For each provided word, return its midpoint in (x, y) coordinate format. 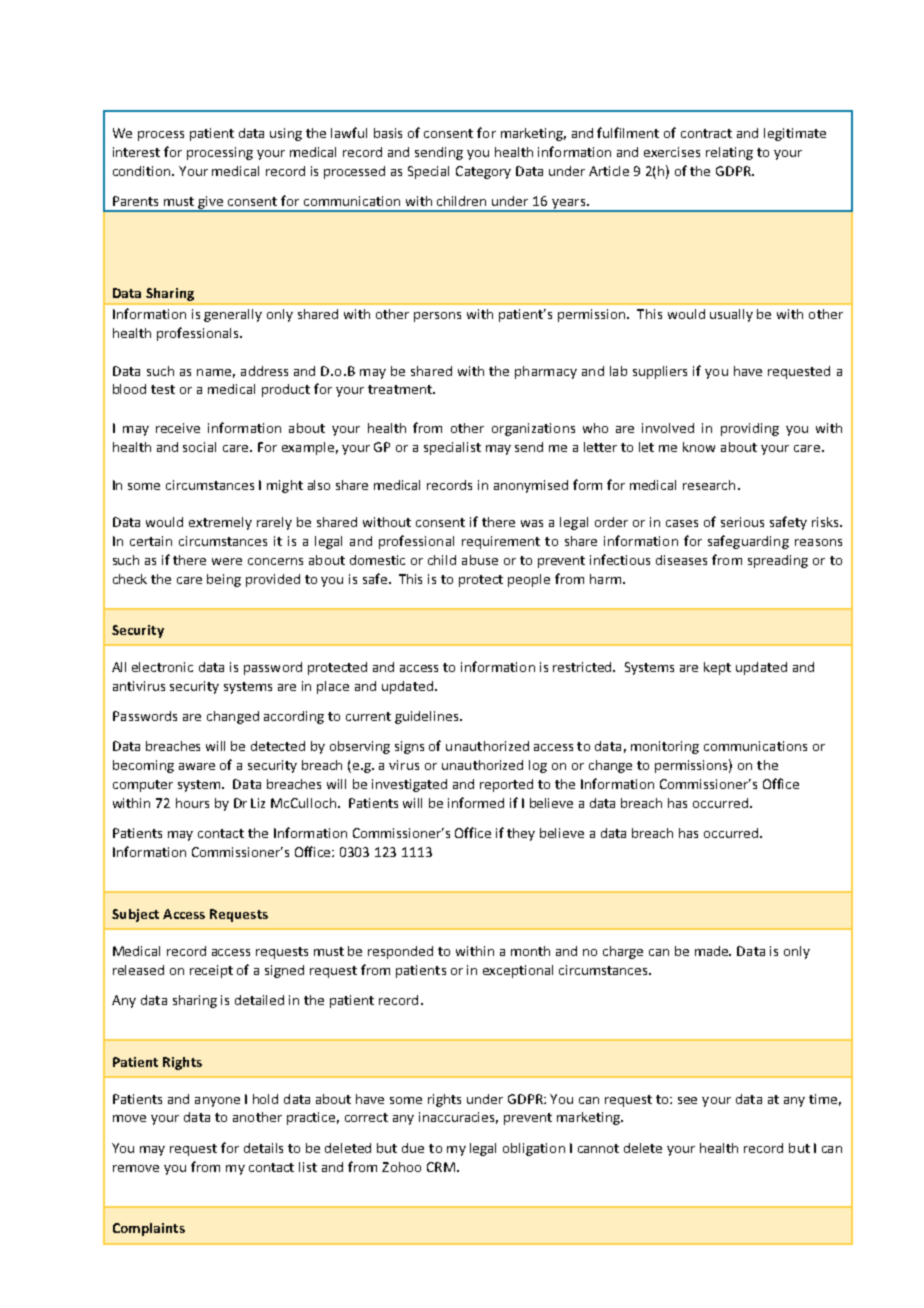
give (211, 203)
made (713, 951)
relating (729, 153)
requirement (501, 542)
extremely (220, 523)
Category (483, 172)
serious (742, 522)
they (521, 834)
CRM (441, 1167)
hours (192, 803)
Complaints (149, 1229)
